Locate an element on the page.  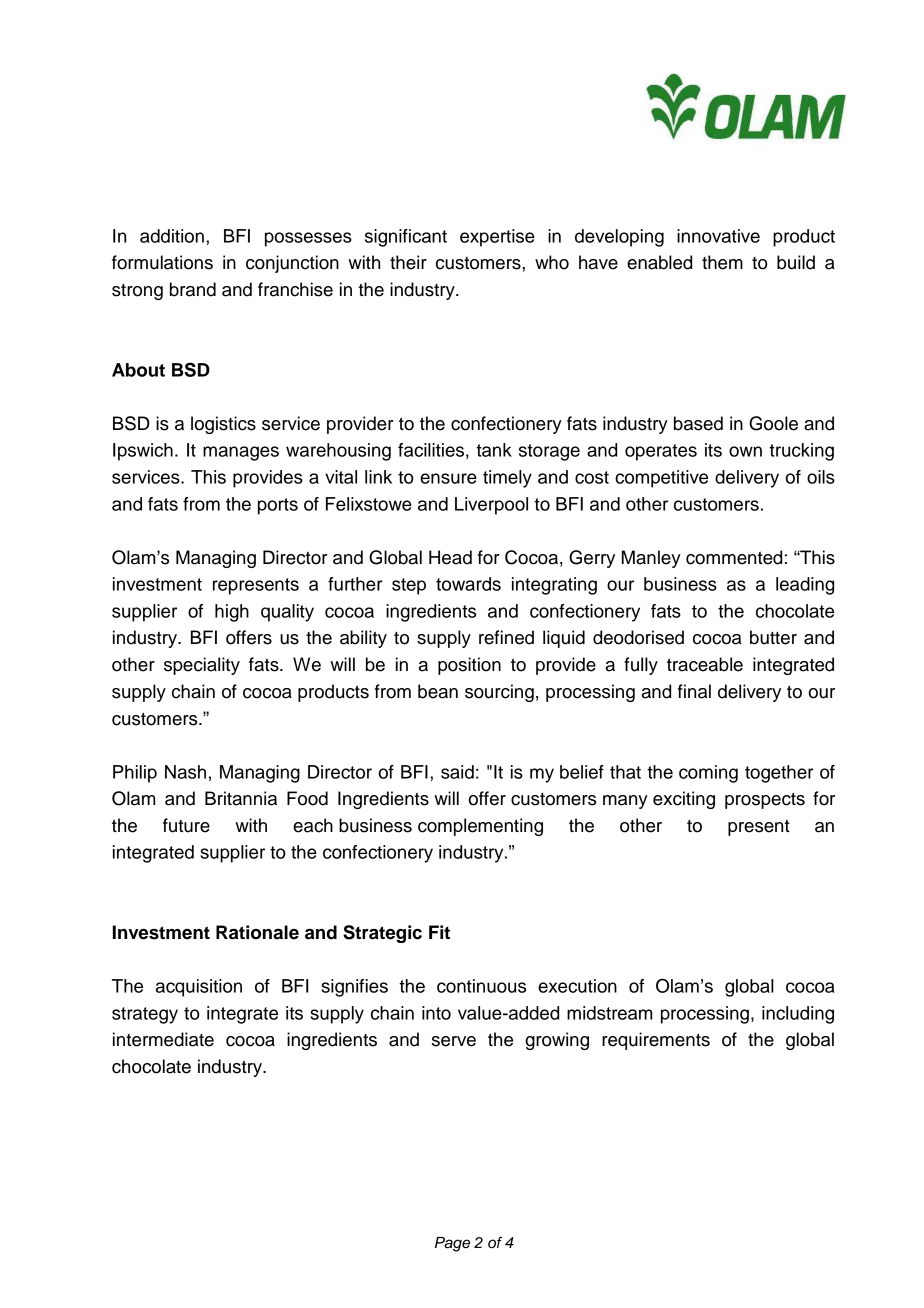
Fit is located at coordinates (439, 932).
